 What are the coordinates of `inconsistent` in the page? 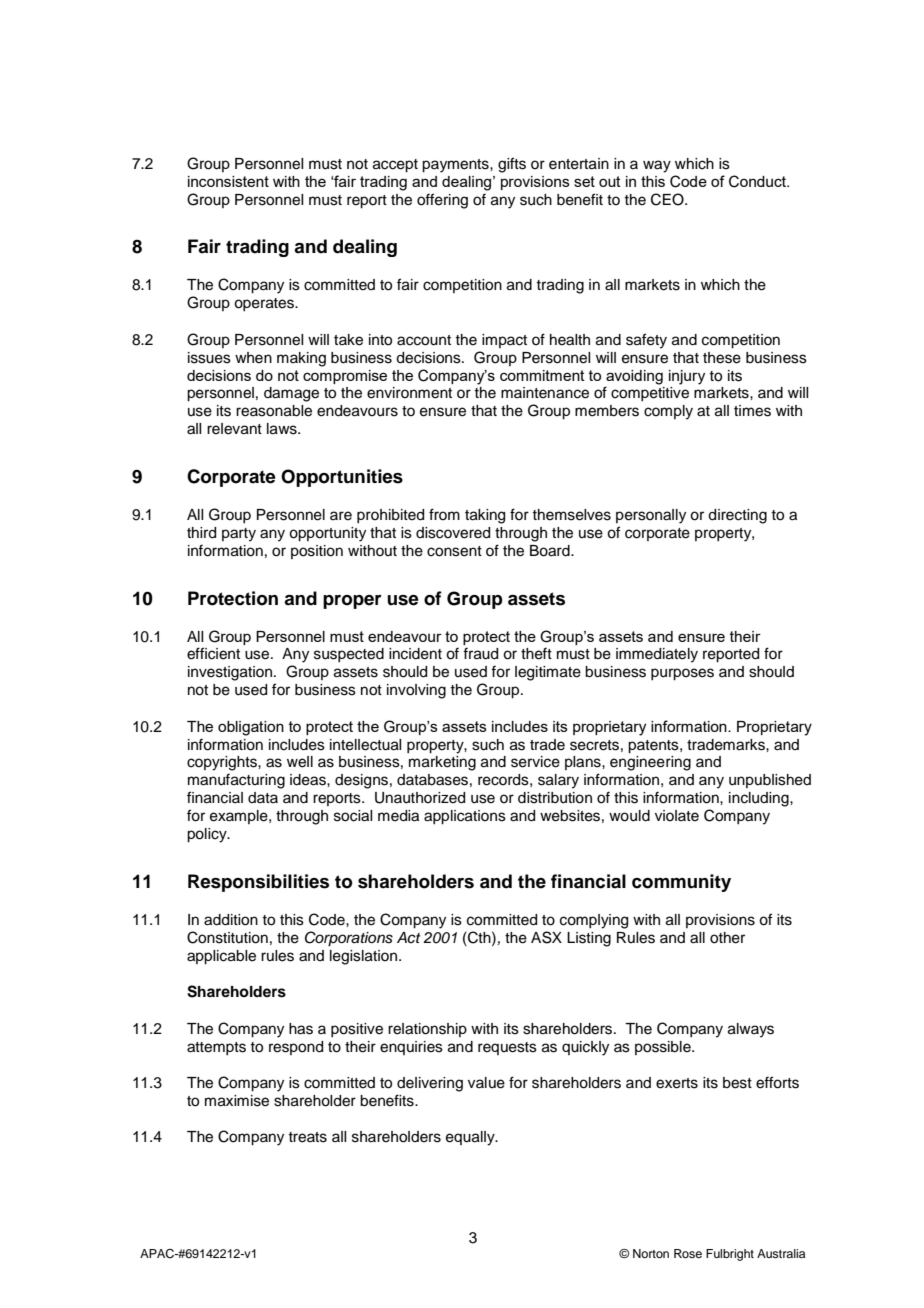 It's located at (228, 181).
